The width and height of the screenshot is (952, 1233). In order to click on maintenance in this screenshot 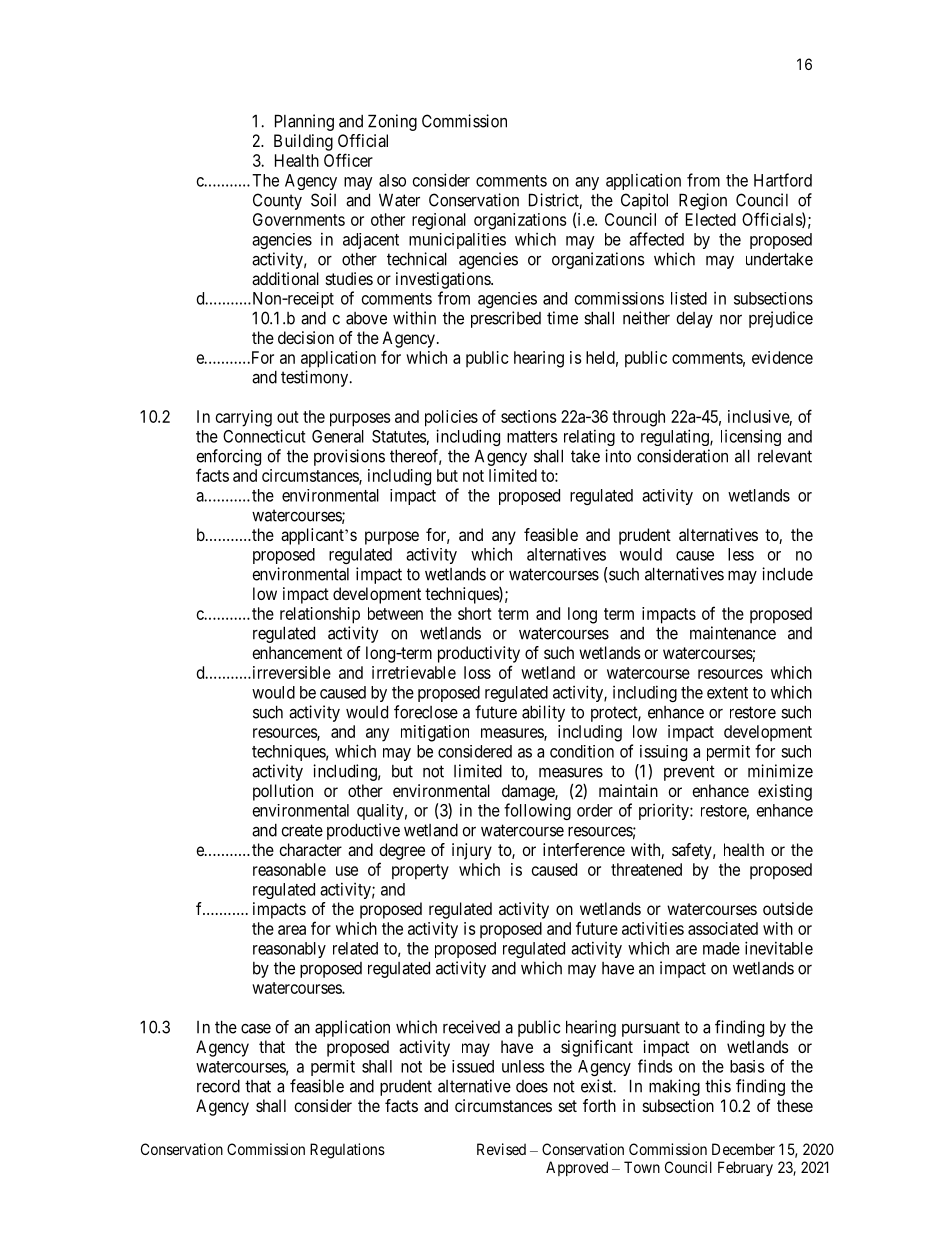, I will do `click(733, 633)`.
